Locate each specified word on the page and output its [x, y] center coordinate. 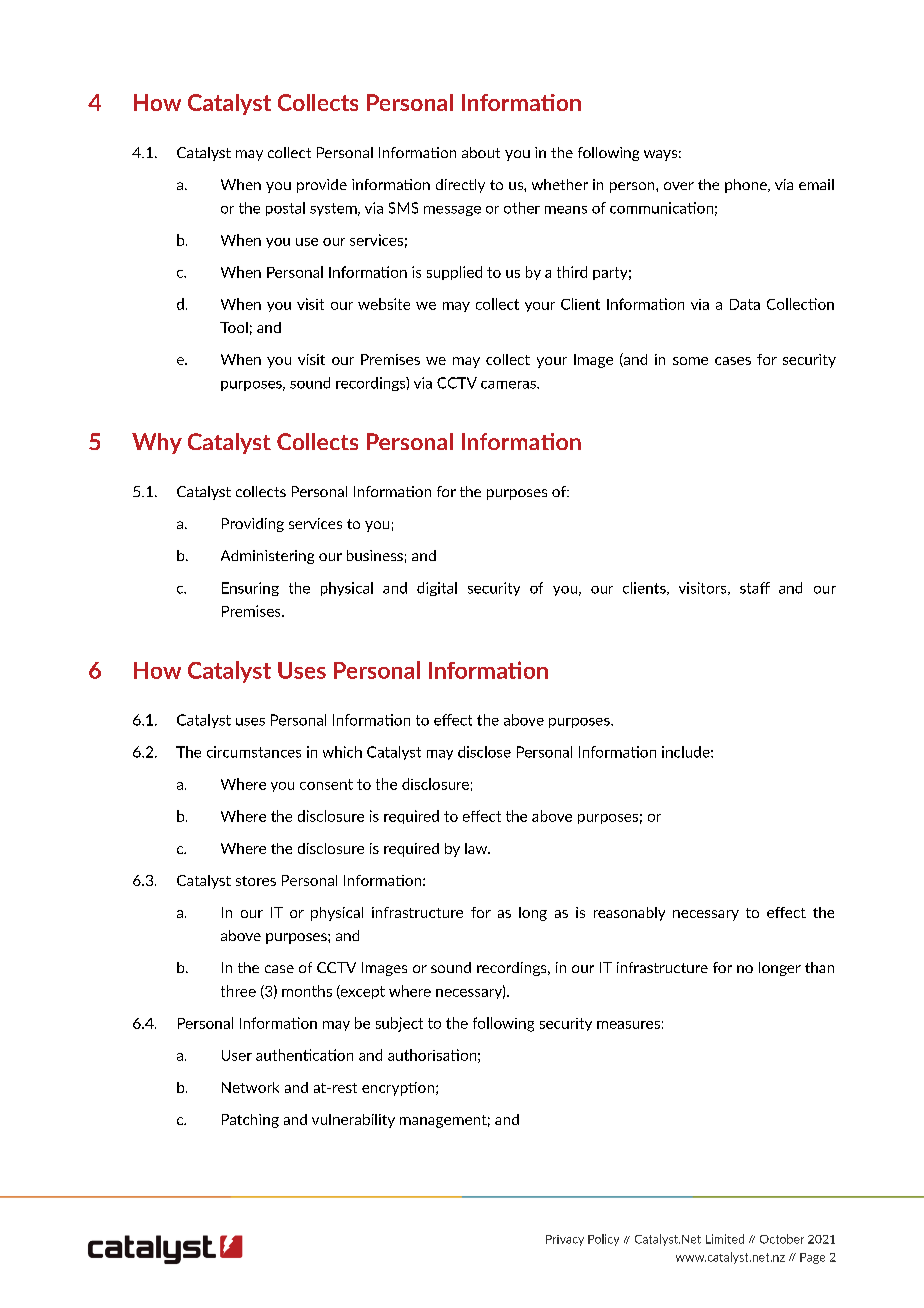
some [690, 361]
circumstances [254, 752]
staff [755, 588]
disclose [484, 752]
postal [285, 209]
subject [399, 1024]
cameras [509, 385]
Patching [250, 1121]
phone [747, 186]
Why [157, 443]
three [238, 991]
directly [460, 186]
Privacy [565, 1240]
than [819, 967]
